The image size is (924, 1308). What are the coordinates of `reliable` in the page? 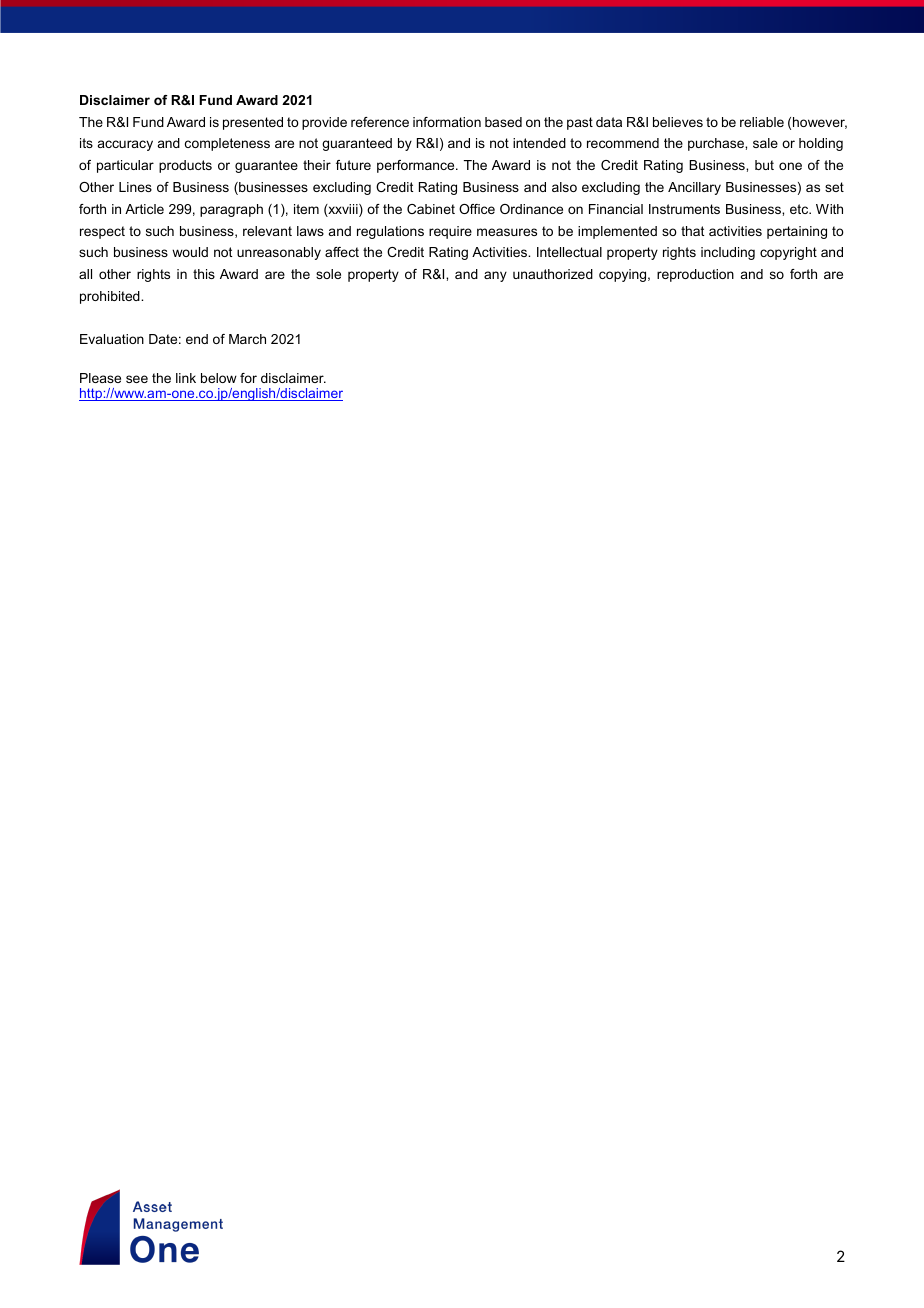 It's located at (762, 122).
